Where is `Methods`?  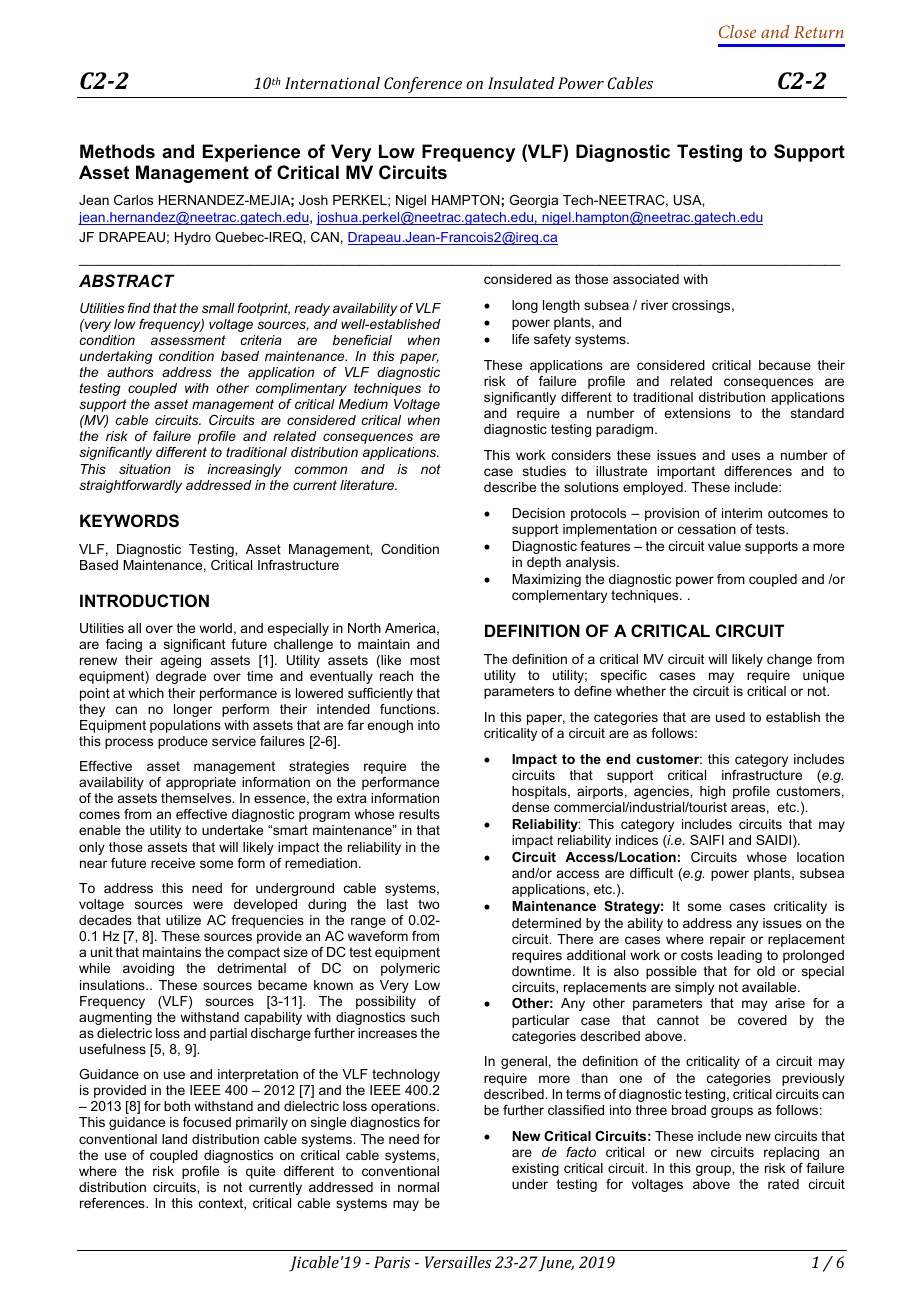
Methods is located at coordinates (117, 151).
